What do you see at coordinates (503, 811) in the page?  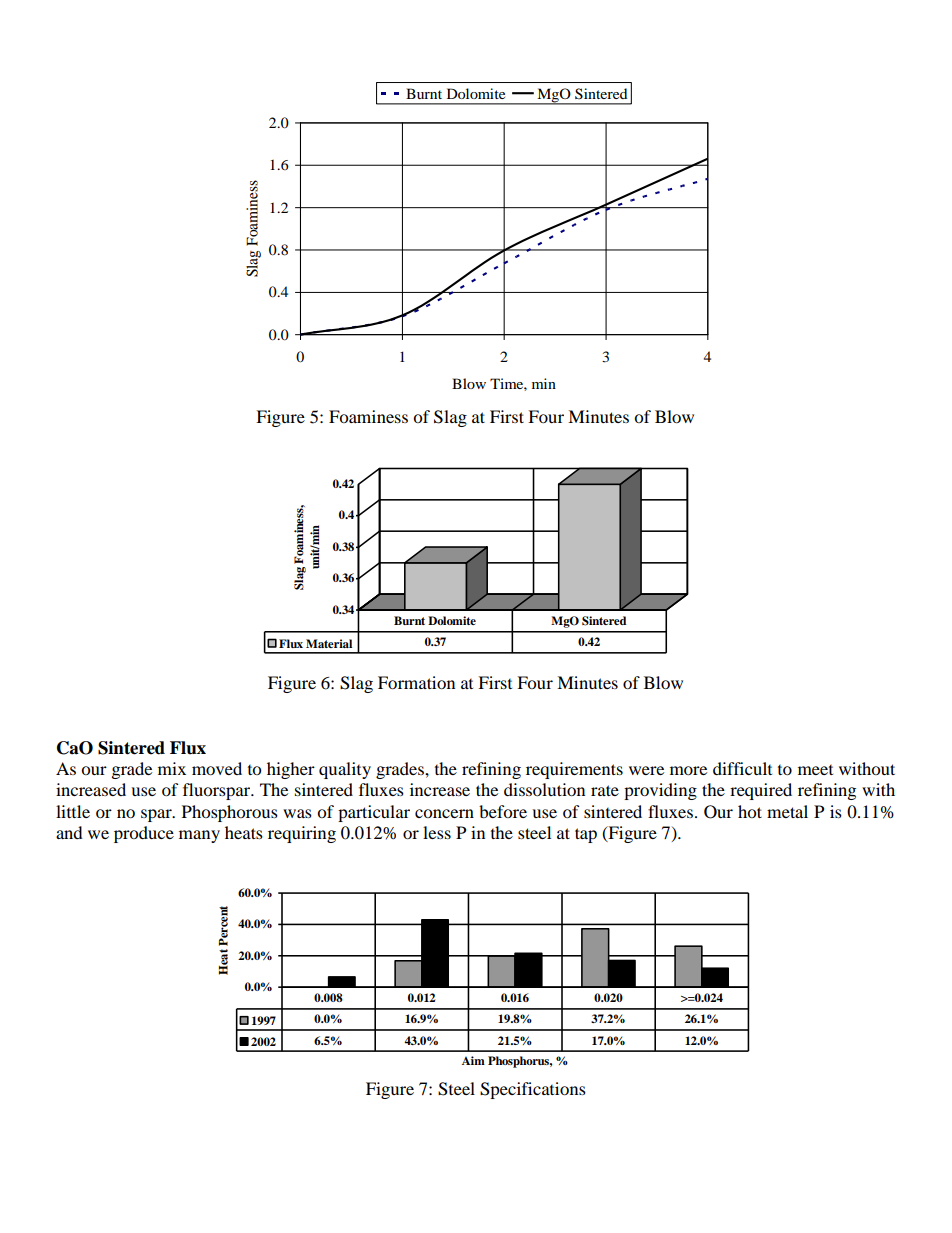 I see `before` at bounding box center [503, 811].
